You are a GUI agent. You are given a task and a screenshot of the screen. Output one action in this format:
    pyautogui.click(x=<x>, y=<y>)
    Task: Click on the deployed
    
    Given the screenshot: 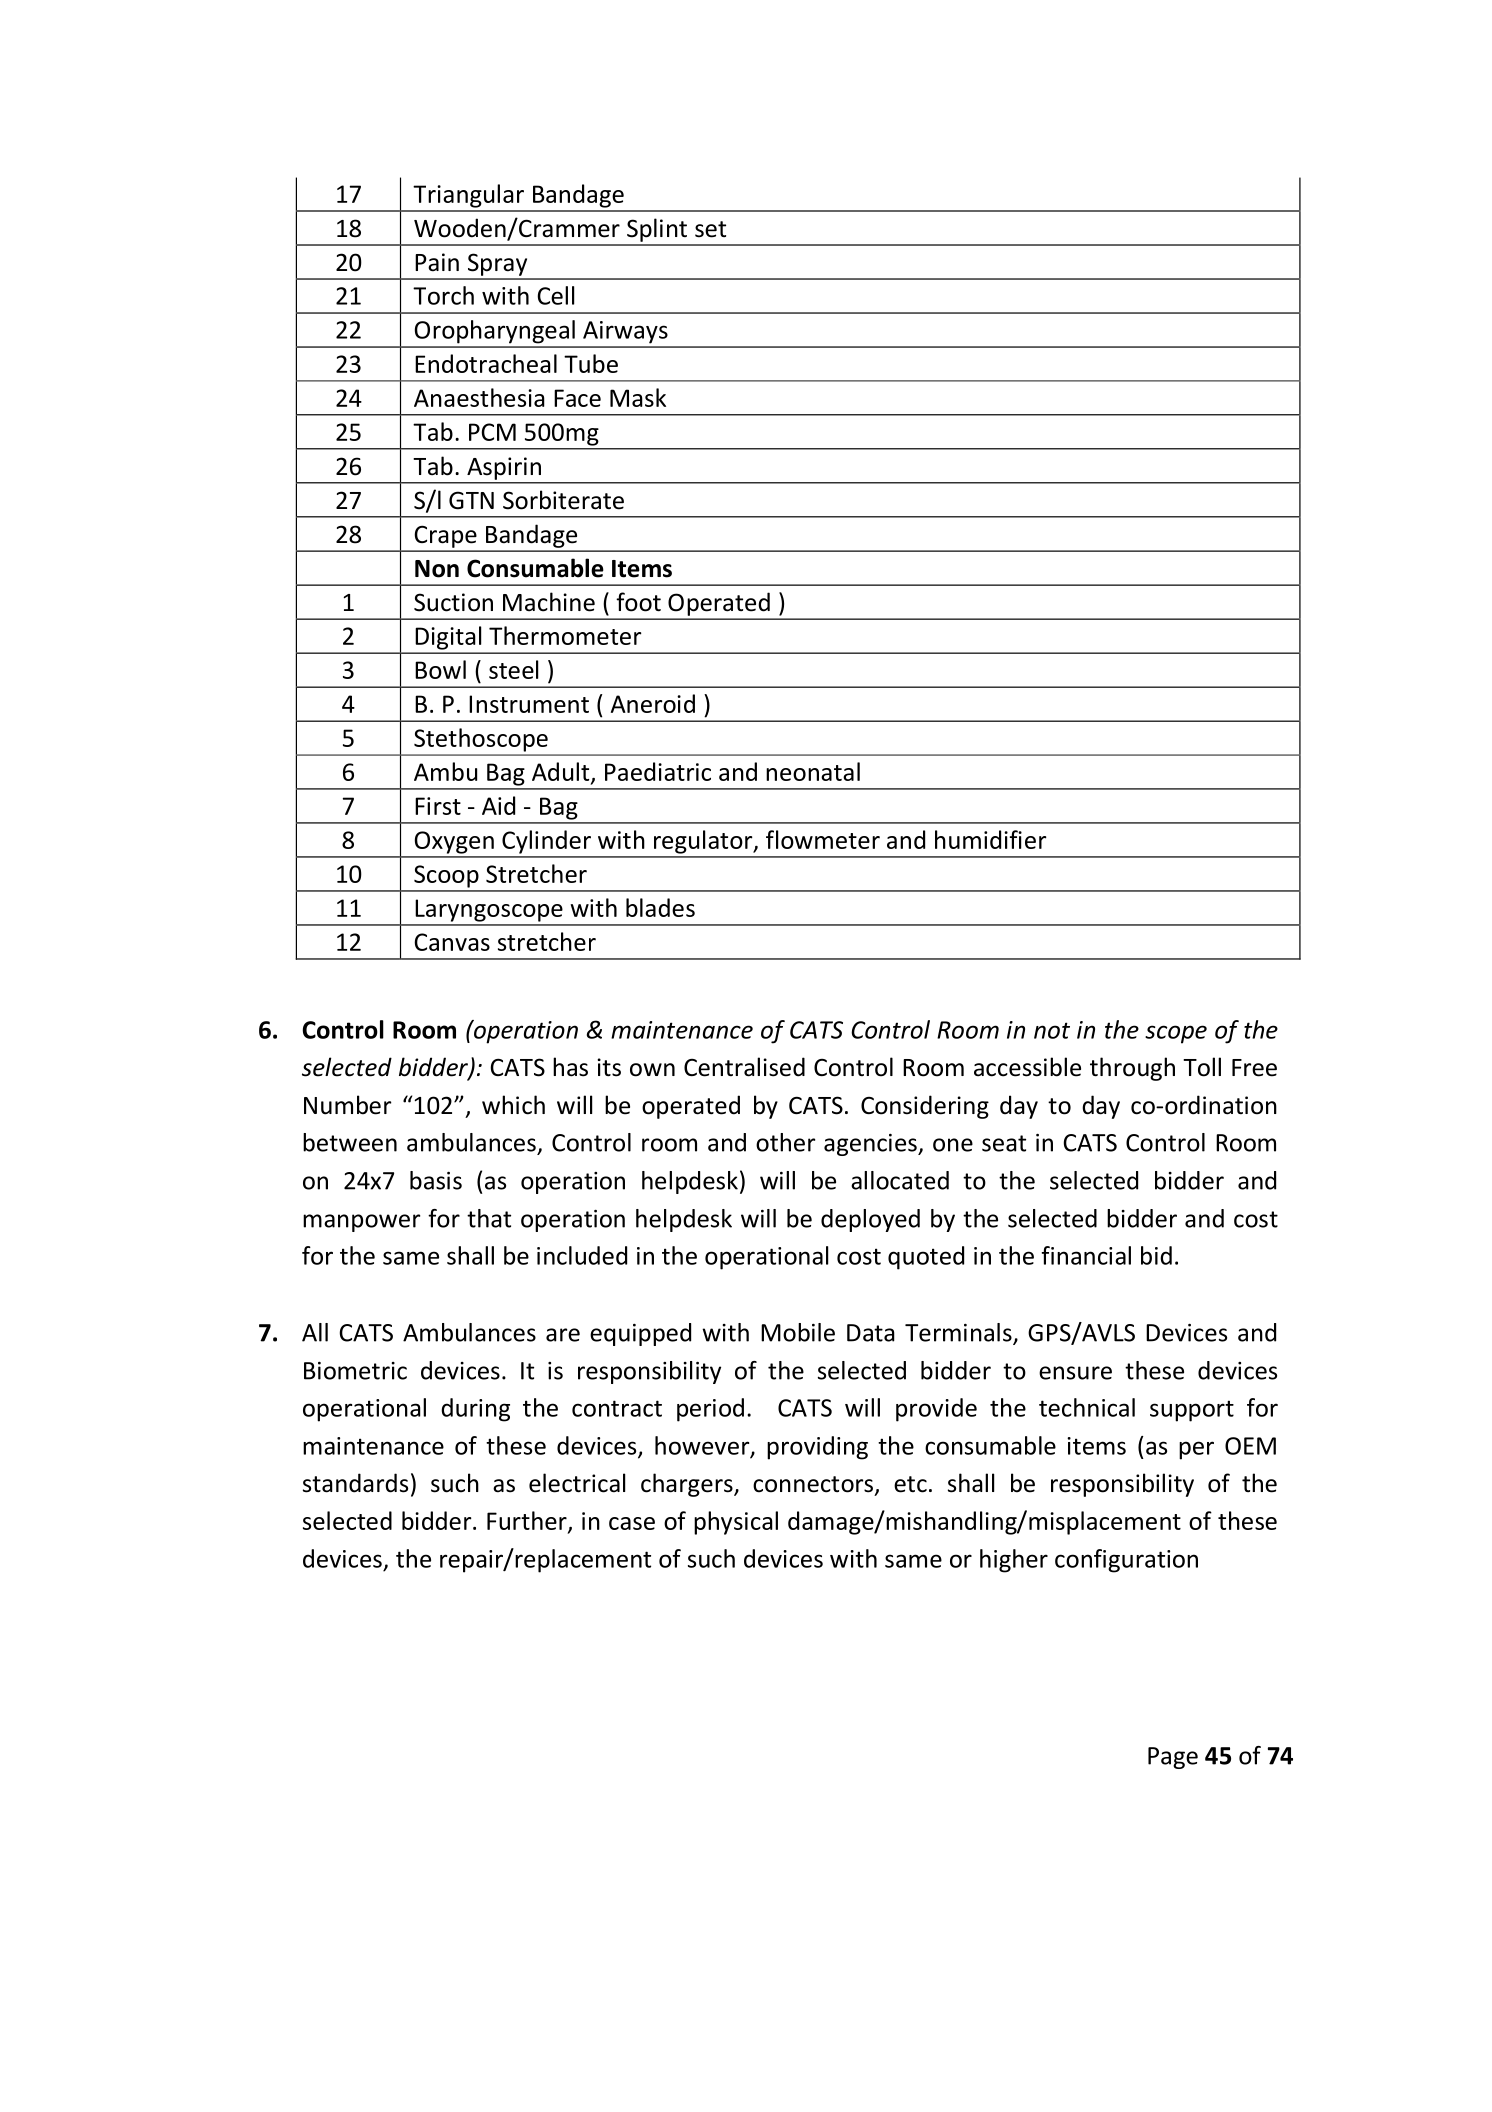 What is the action you would take?
    pyautogui.click(x=870, y=1220)
